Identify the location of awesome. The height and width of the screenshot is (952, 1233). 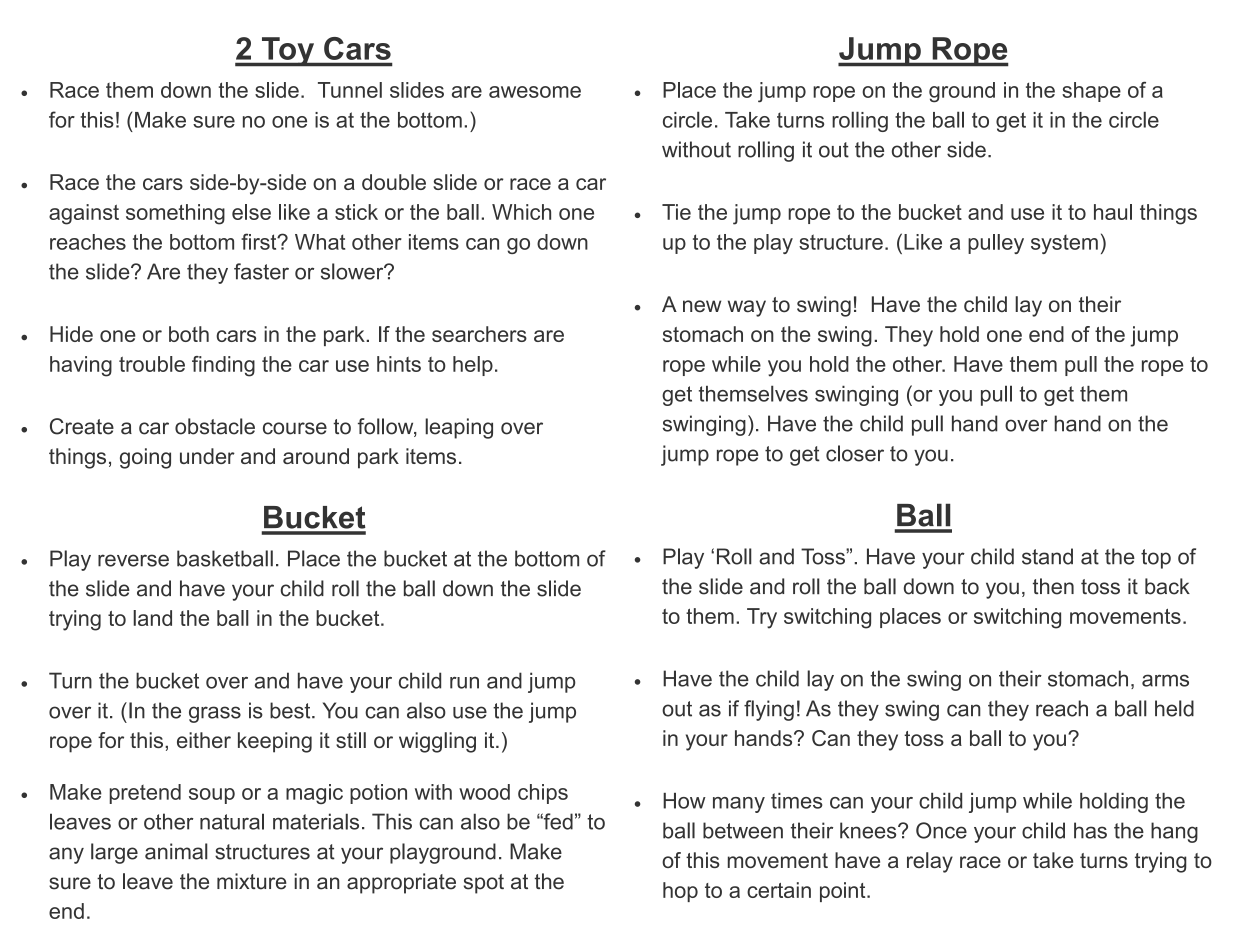
(535, 92).
